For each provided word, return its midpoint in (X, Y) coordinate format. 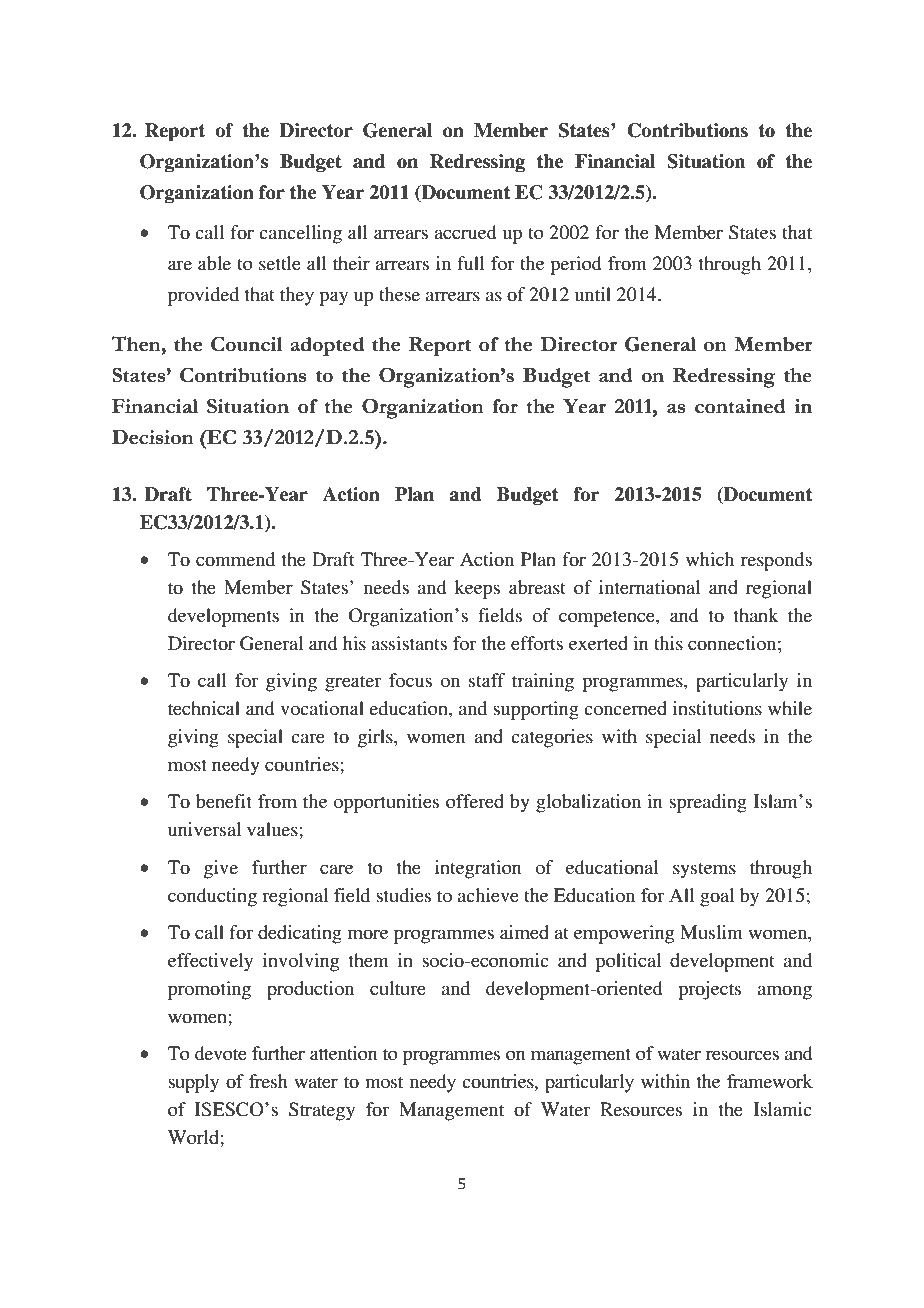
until (593, 294)
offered (475, 801)
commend (235, 559)
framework (770, 1081)
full (471, 263)
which (710, 559)
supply (193, 1083)
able (214, 263)
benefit (224, 801)
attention (344, 1053)
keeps (477, 589)
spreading (708, 803)
